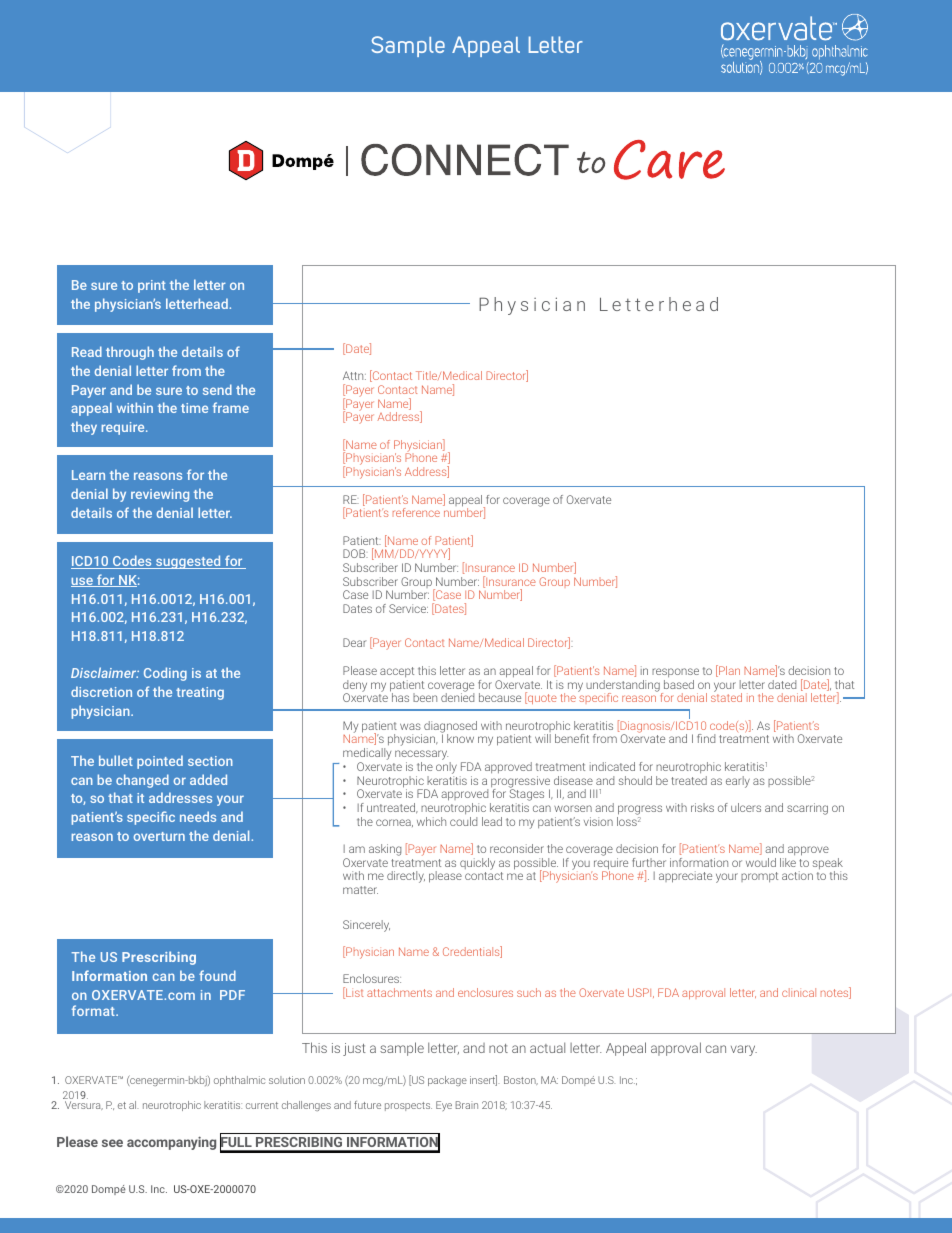  Describe the element at coordinates (171, 1143) in the document. I see `accompanying` at that location.
